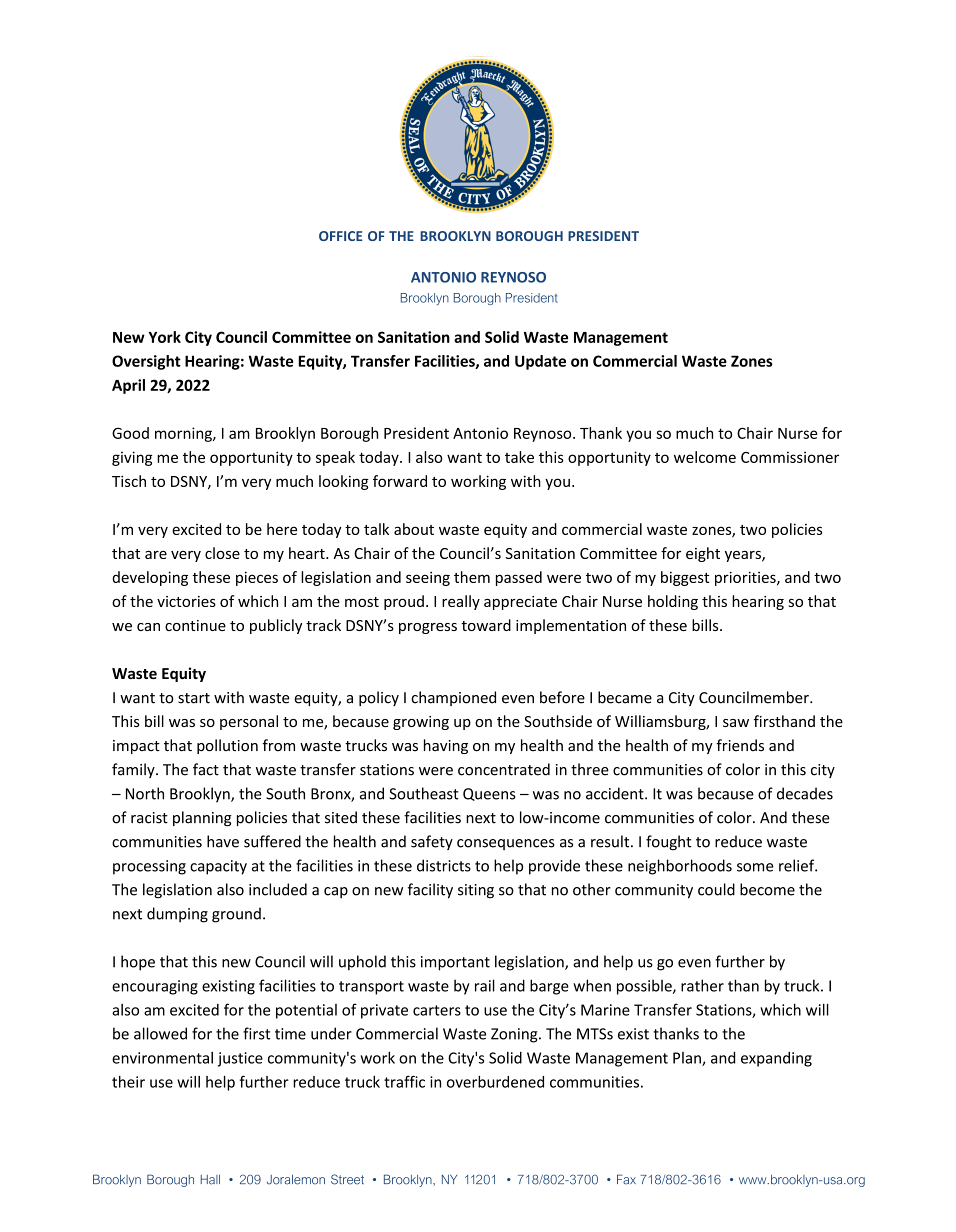 The height and width of the image is (1232, 956). Describe the element at coordinates (626, 1179) in the image. I see `Fax` at that location.
